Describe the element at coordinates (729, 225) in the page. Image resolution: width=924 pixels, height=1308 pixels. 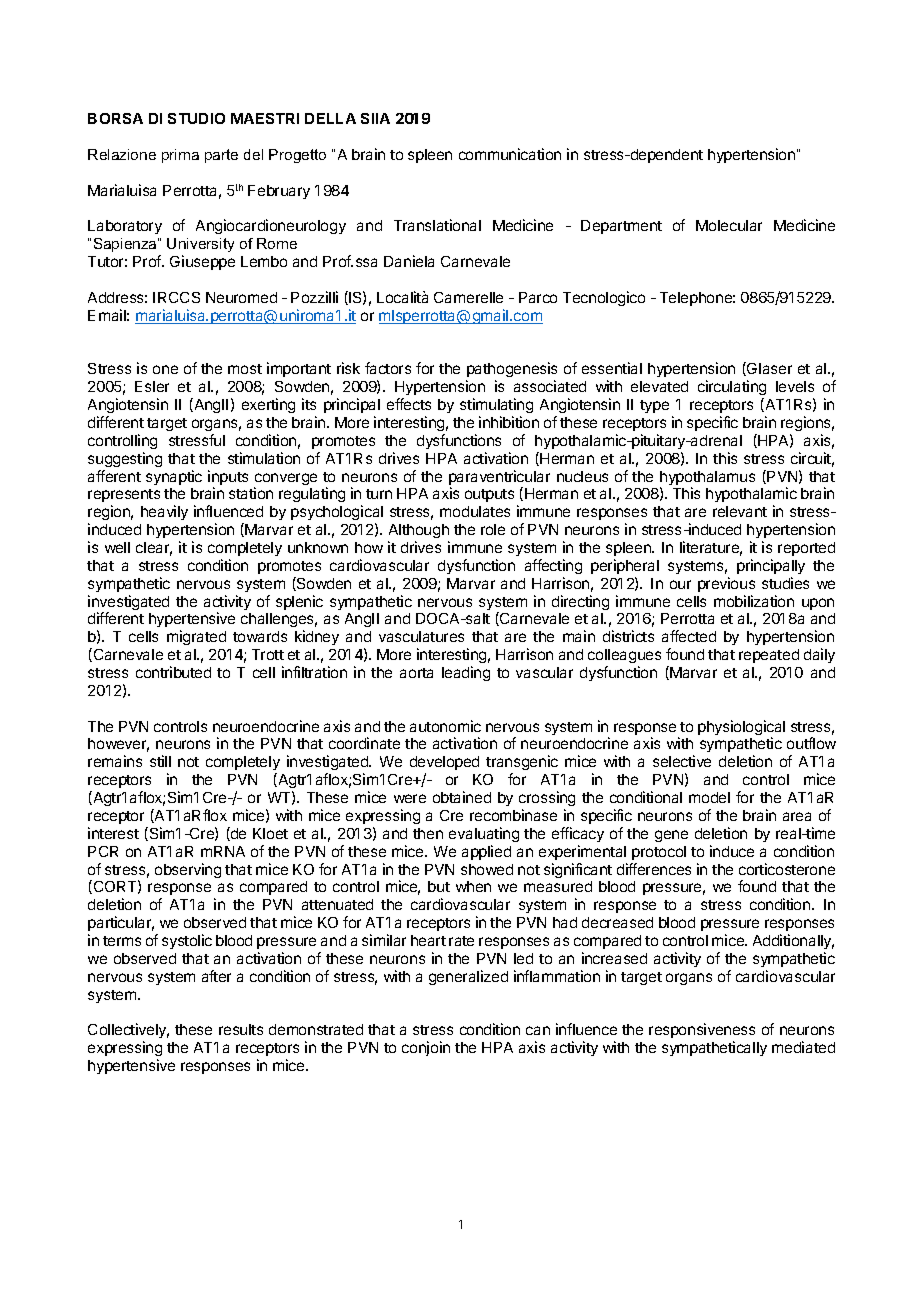
I see `Molecular` at that location.
